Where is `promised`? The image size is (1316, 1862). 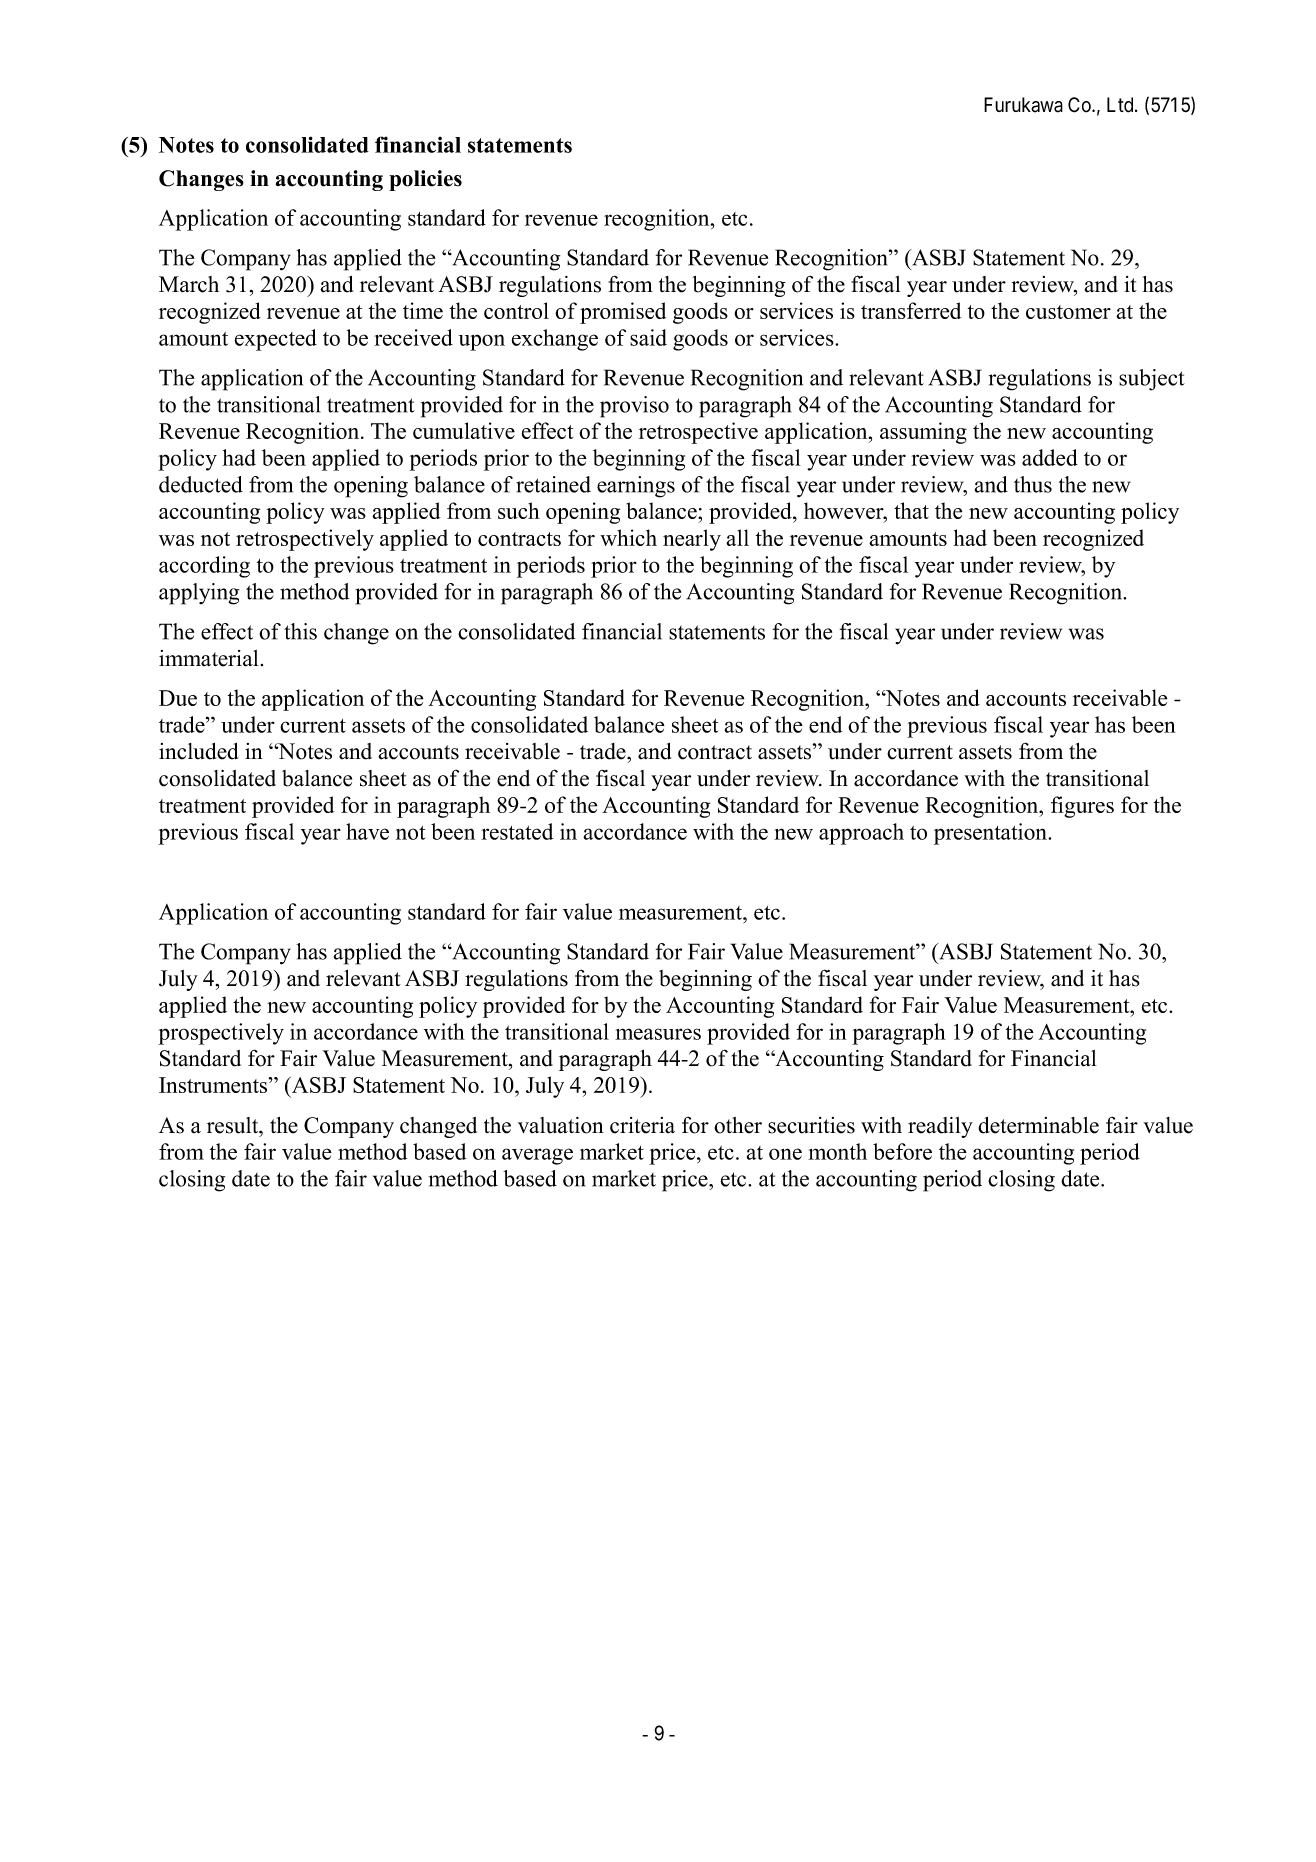 promised is located at coordinates (623, 313).
